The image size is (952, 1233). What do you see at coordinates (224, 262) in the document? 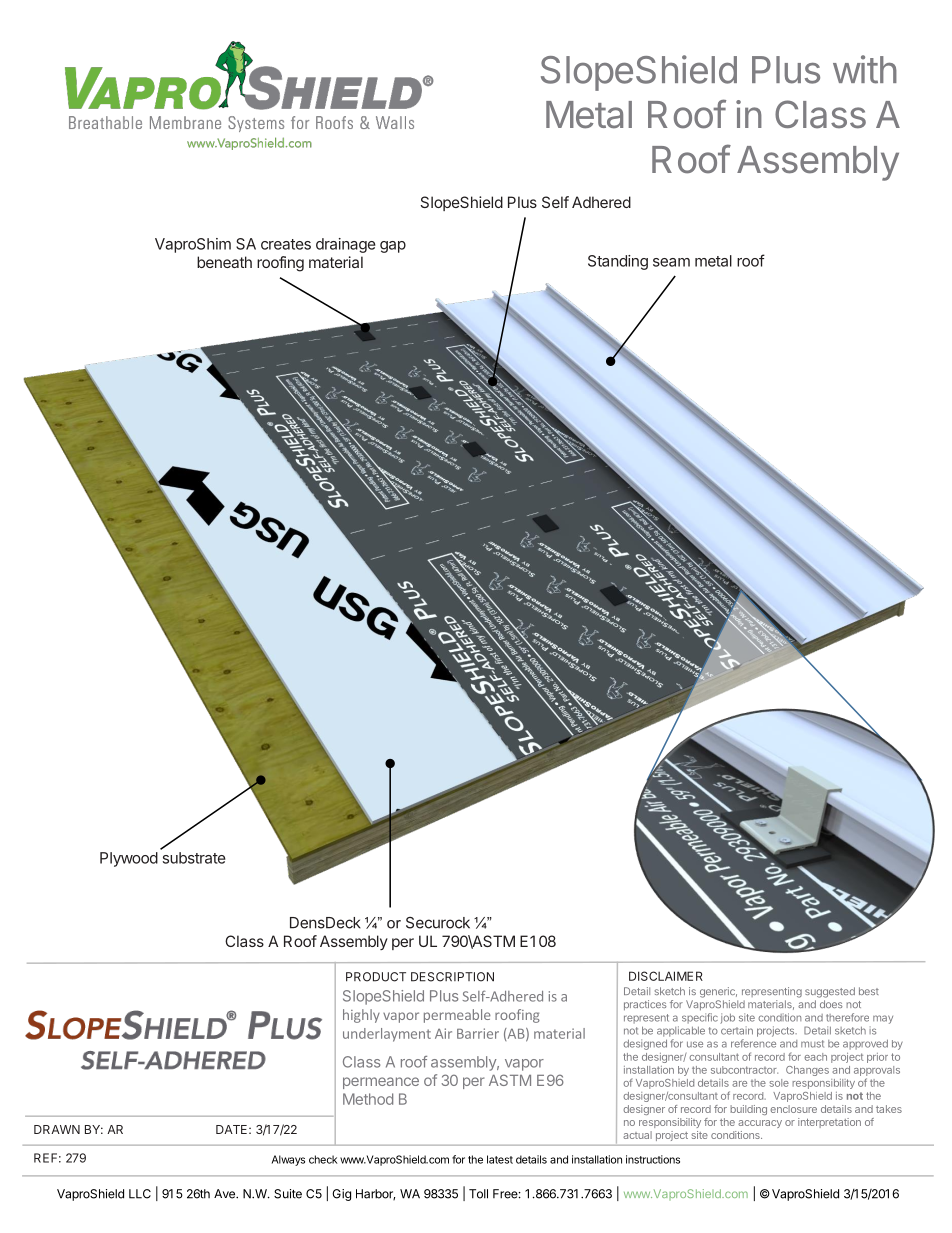
I see `beneath` at bounding box center [224, 262].
